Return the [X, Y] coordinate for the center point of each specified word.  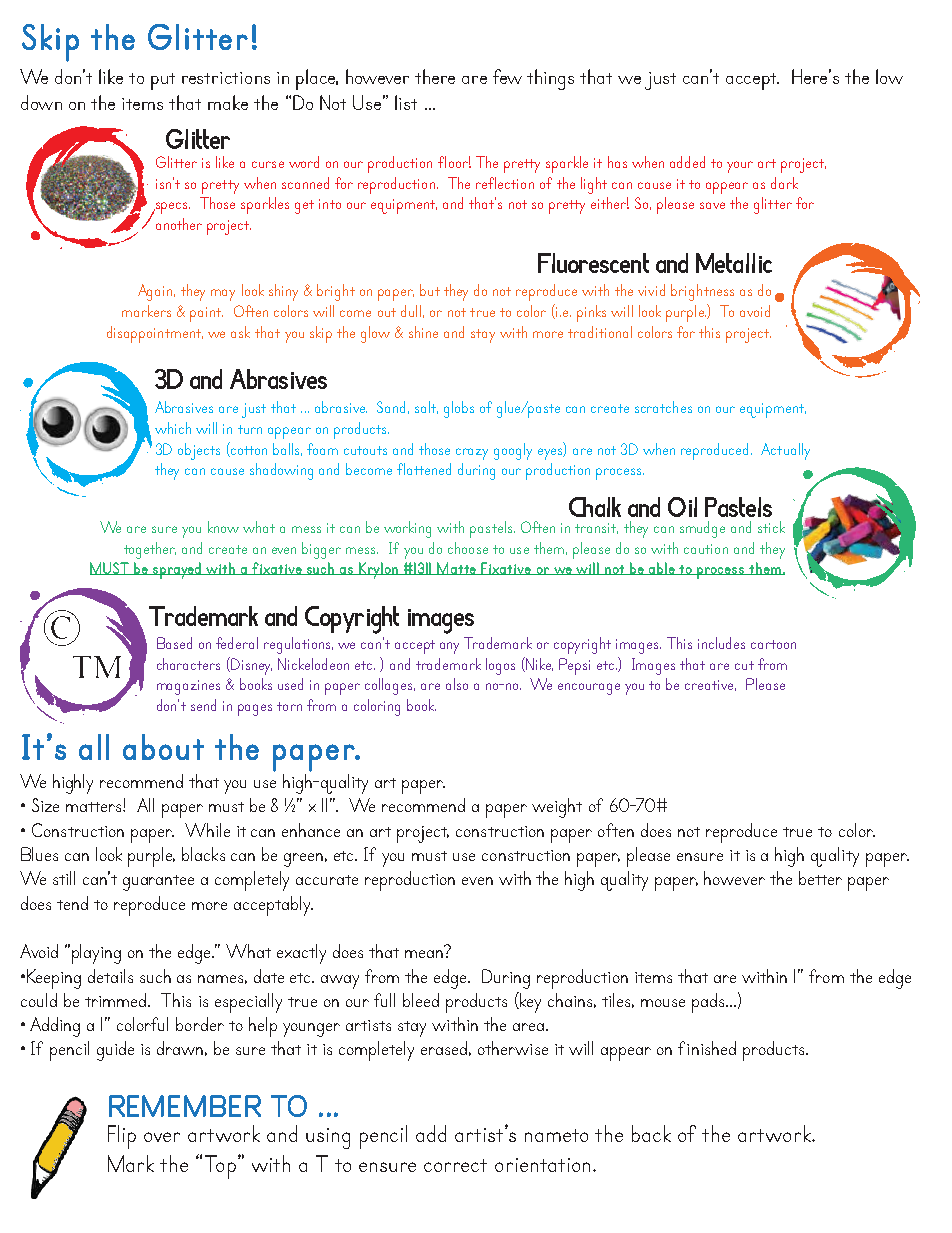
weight [557, 808]
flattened [424, 469]
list [406, 102]
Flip [122, 1137]
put [163, 81]
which [173, 428]
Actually [785, 451]
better [820, 878]
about [163, 747]
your [740, 167]
